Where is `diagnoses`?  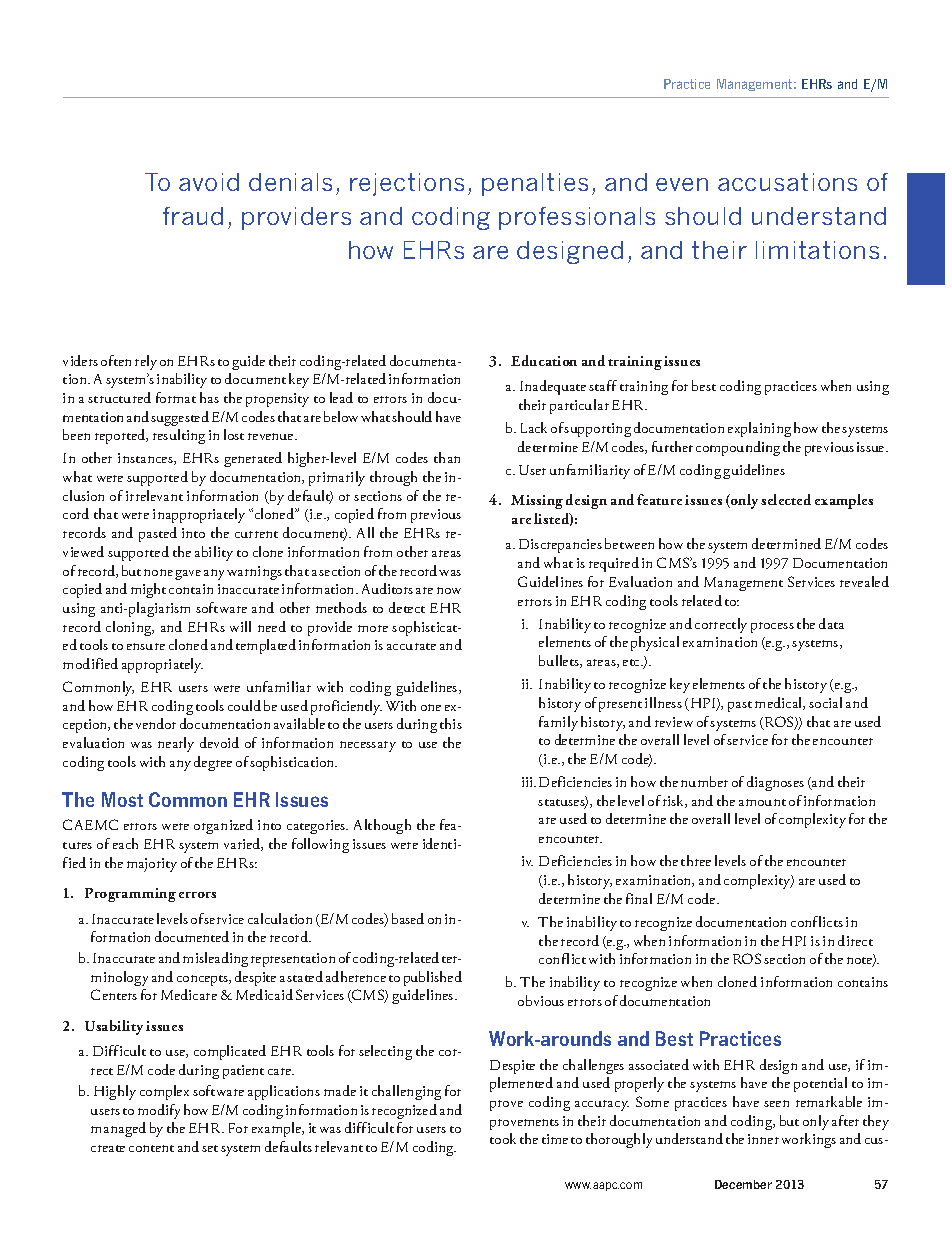 diagnoses is located at coordinates (775, 783).
